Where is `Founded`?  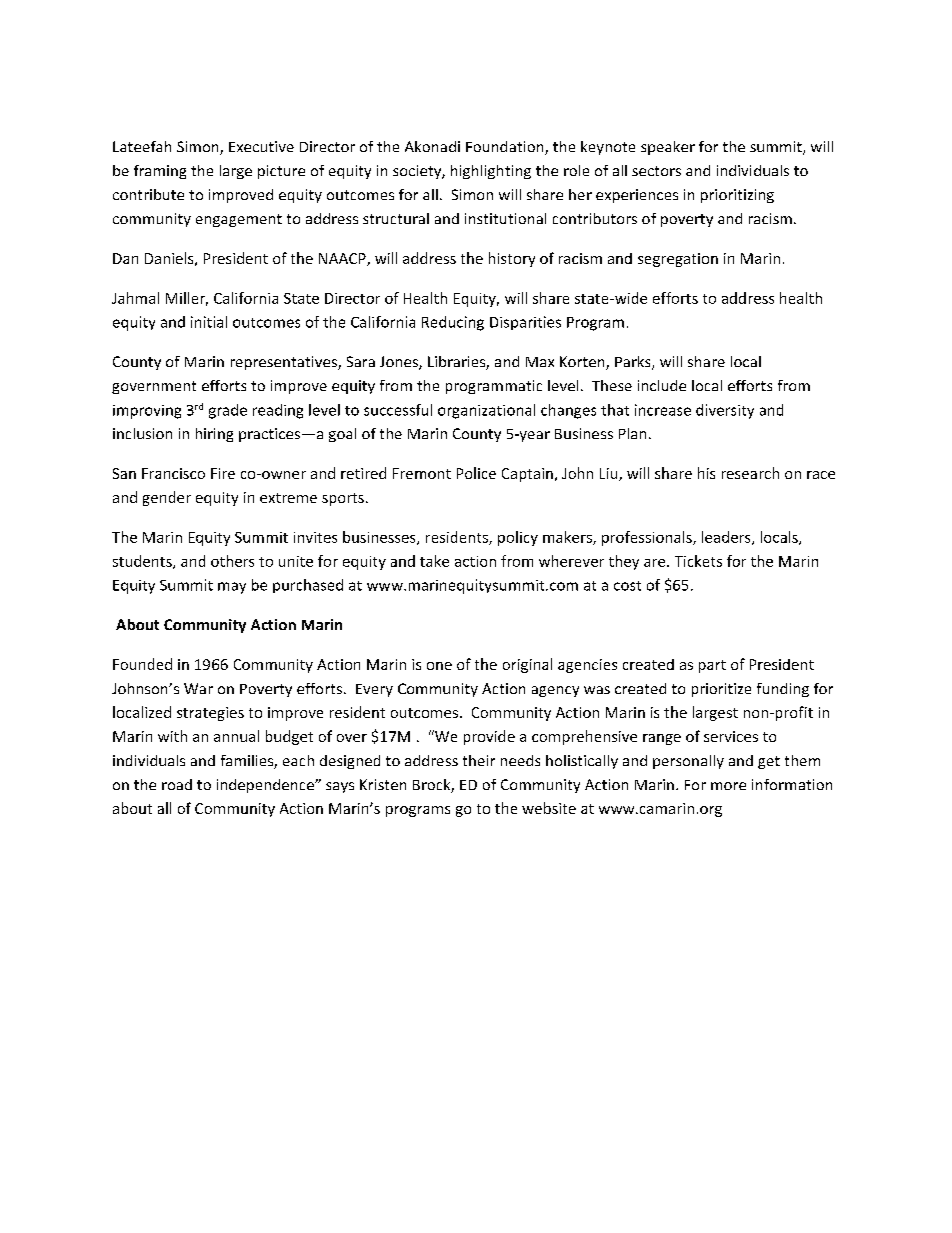 Founded is located at coordinates (142, 664).
